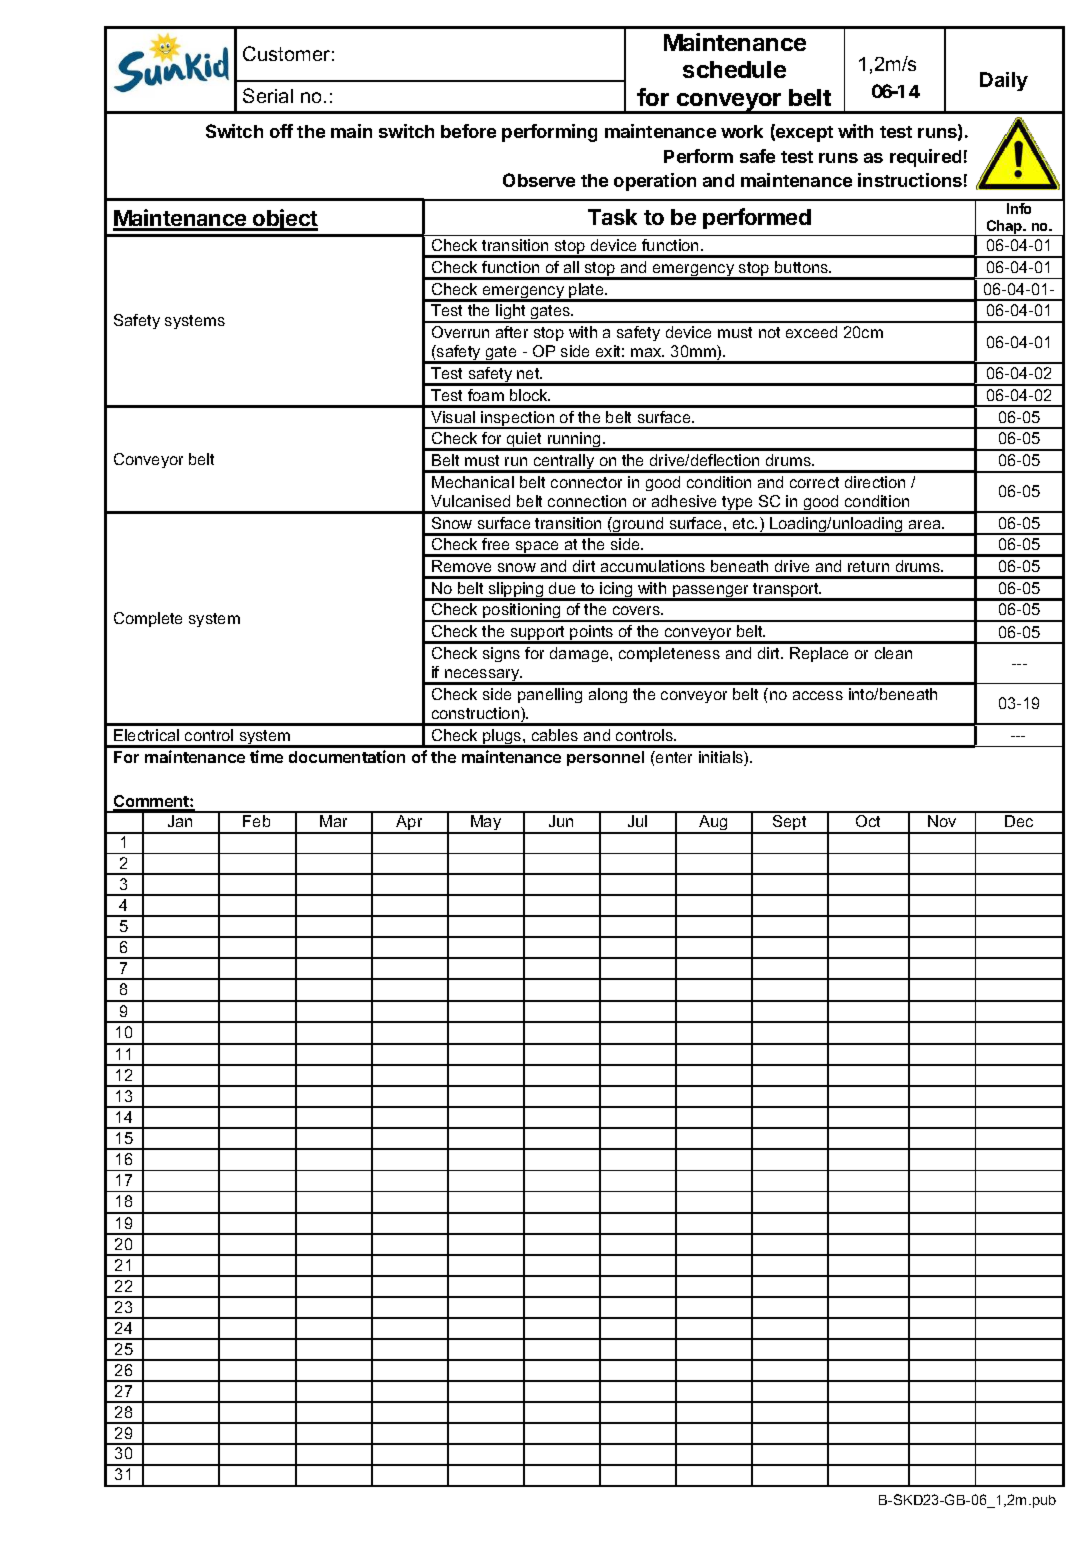 The width and height of the screenshot is (1092, 1545). Describe the element at coordinates (868, 566) in the screenshot. I see `return` at that location.
